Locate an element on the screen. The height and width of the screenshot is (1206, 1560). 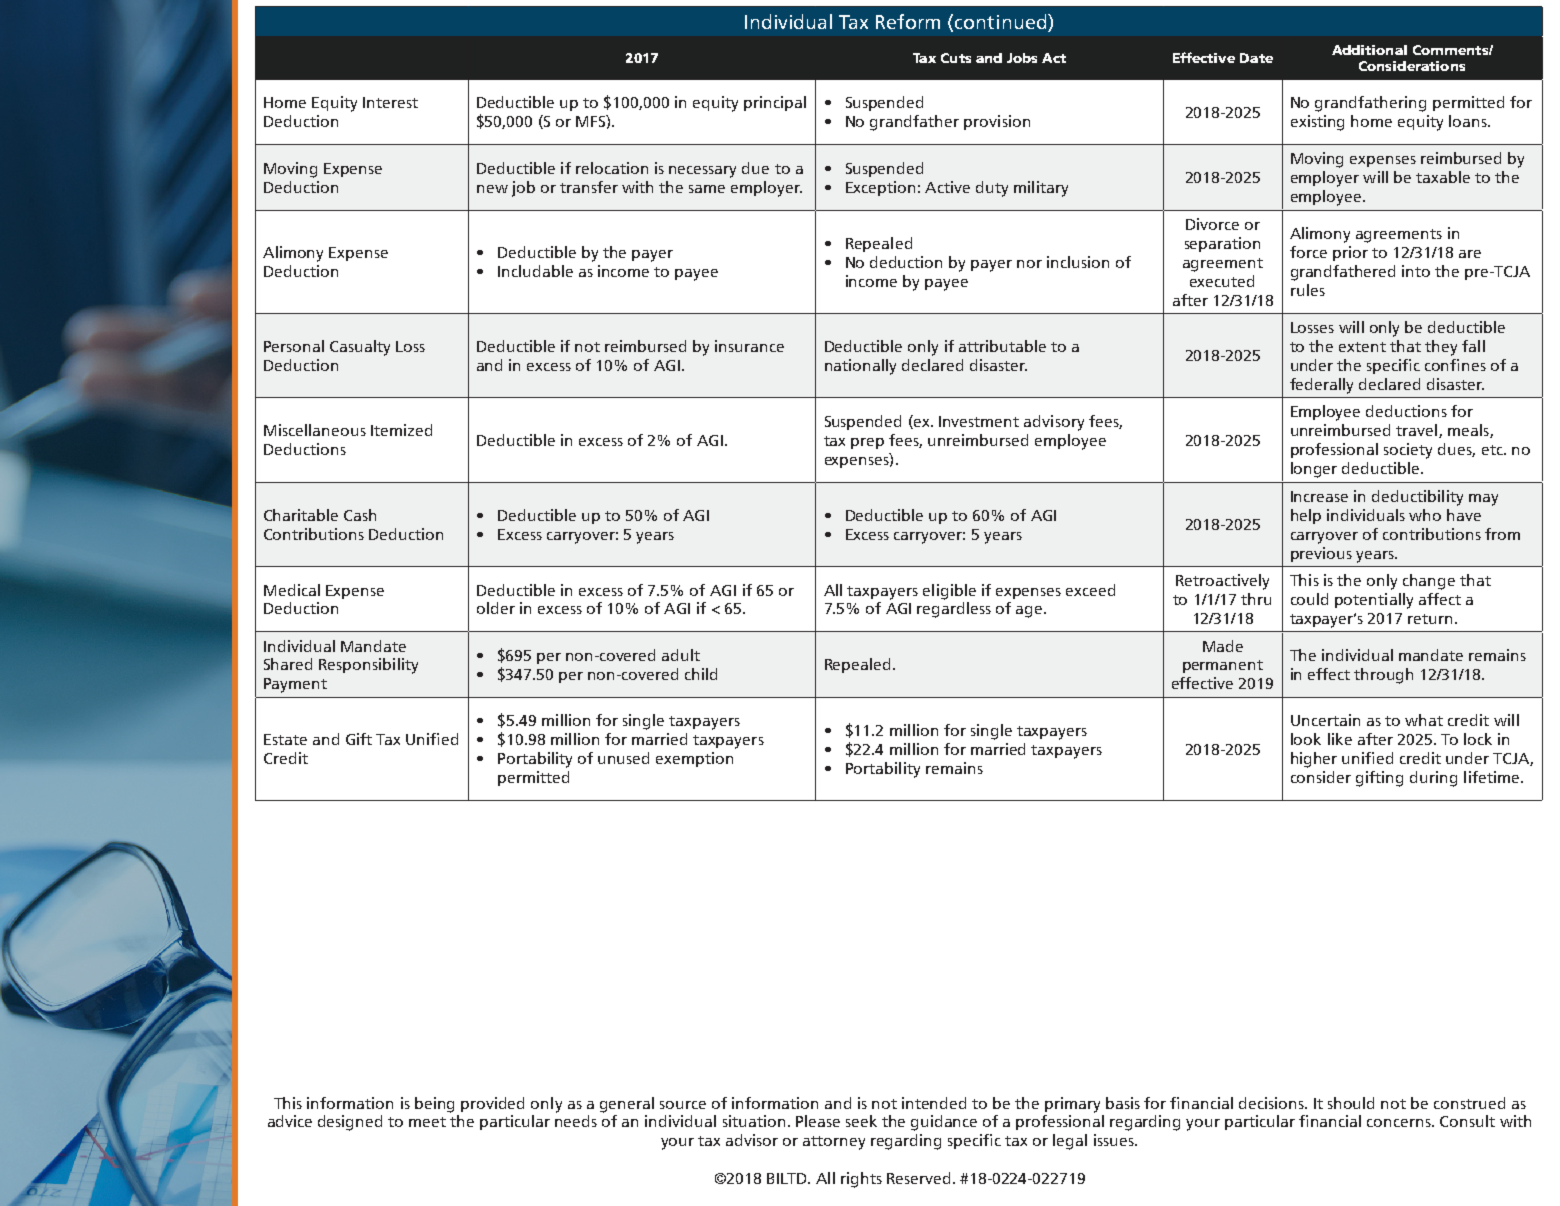
Interest is located at coordinates (390, 102).
